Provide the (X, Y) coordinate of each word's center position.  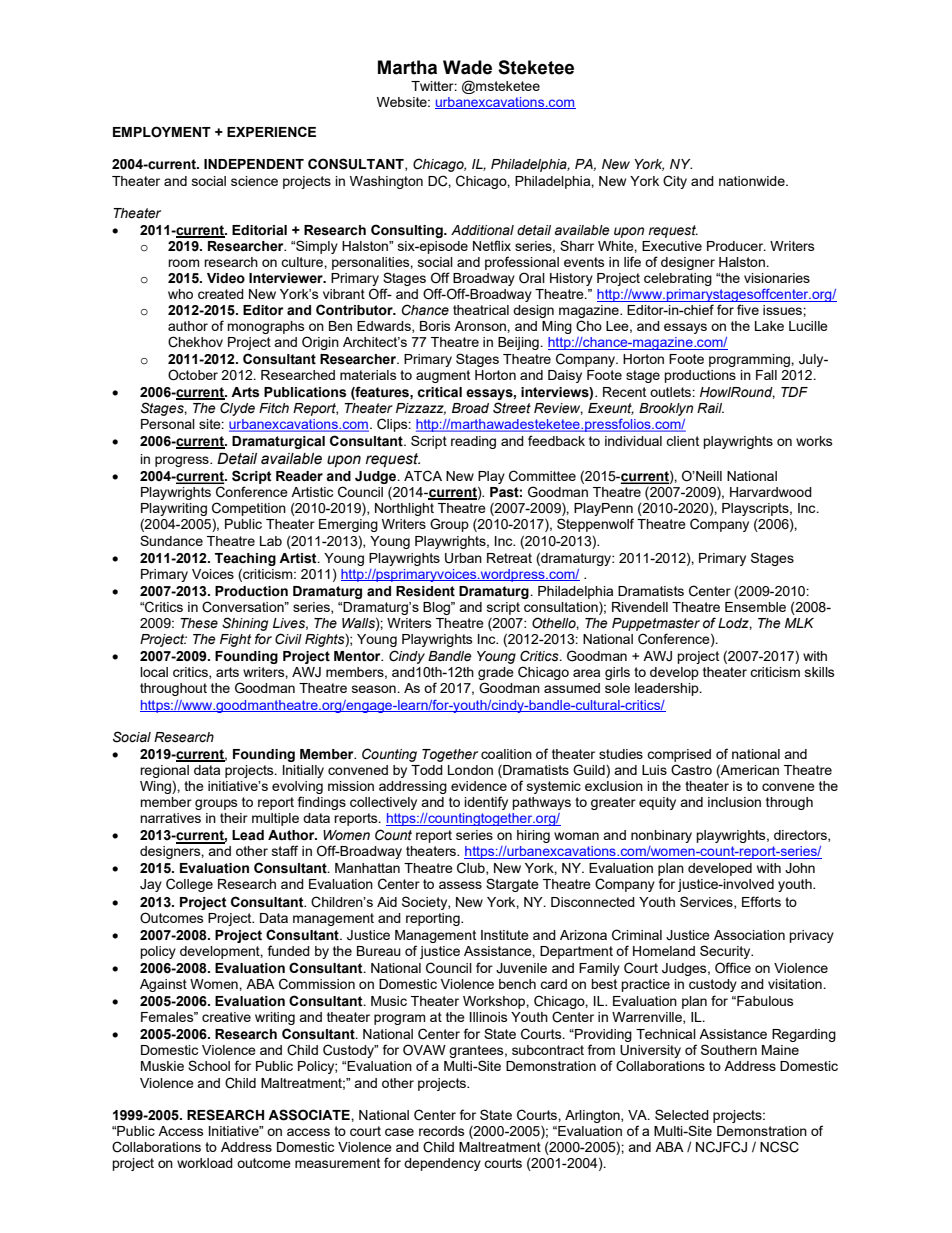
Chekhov (195, 342)
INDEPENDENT (254, 164)
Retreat (509, 558)
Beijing (519, 343)
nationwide (753, 181)
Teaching (245, 559)
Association (749, 935)
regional (164, 771)
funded (289, 950)
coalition (506, 754)
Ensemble (755, 607)
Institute (505, 935)
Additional (482, 230)
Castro (691, 770)
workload (205, 1163)
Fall (766, 375)
